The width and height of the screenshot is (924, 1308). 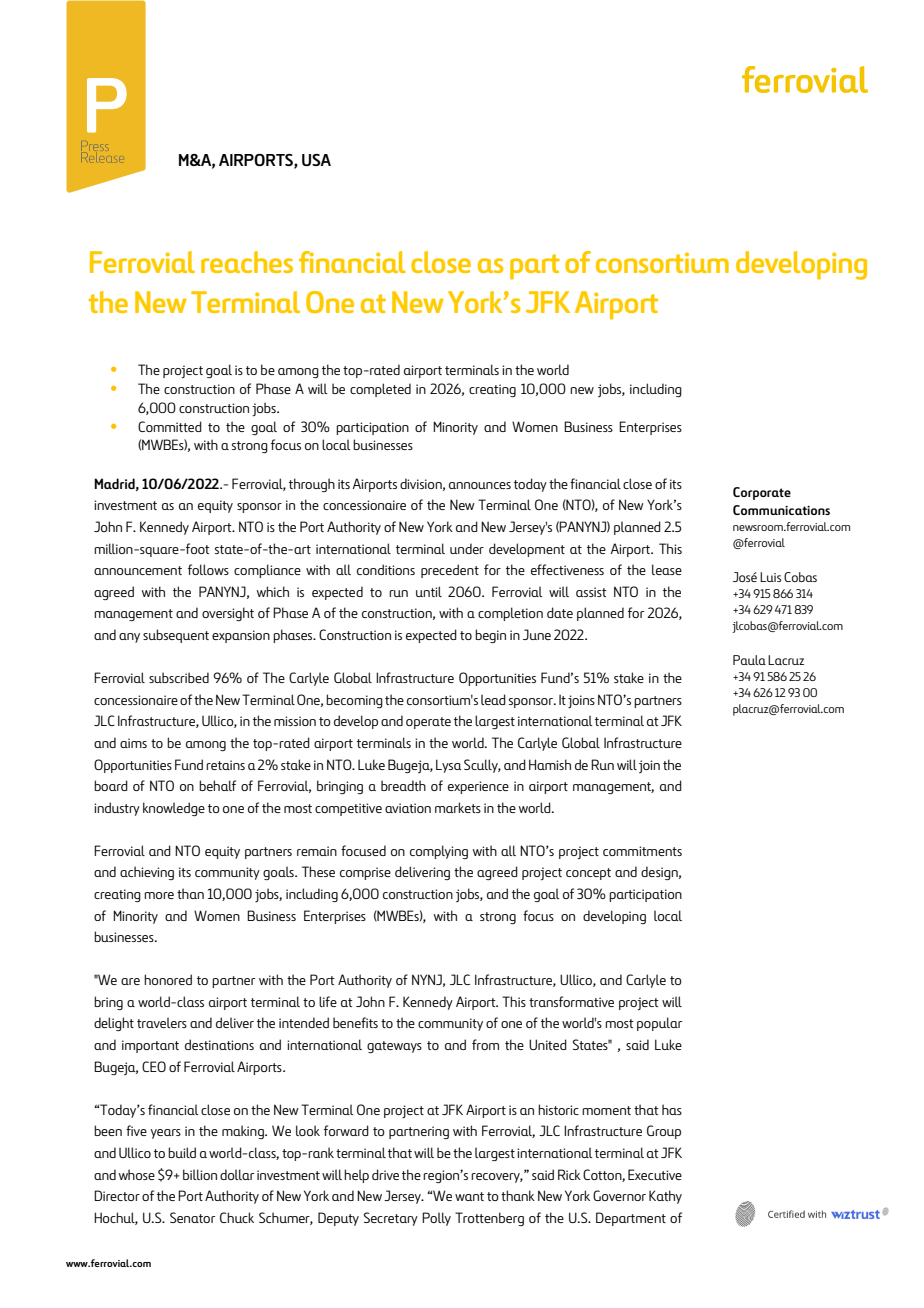 I want to click on announces, so click(x=480, y=485).
